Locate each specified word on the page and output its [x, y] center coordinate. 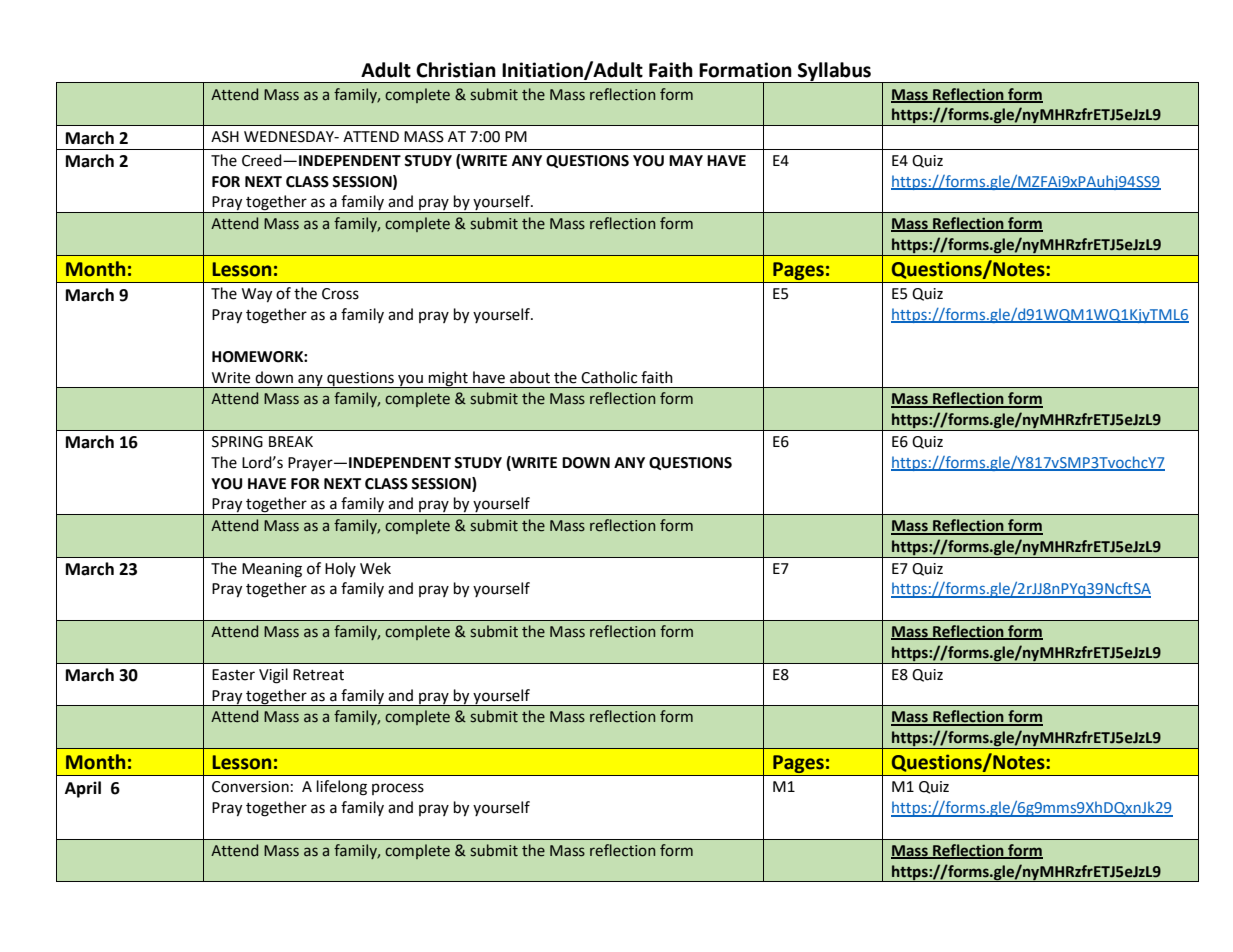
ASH [225, 137]
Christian [456, 70]
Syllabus [835, 72]
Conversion [250, 787]
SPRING [237, 442]
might [448, 379]
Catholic [609, 377]
